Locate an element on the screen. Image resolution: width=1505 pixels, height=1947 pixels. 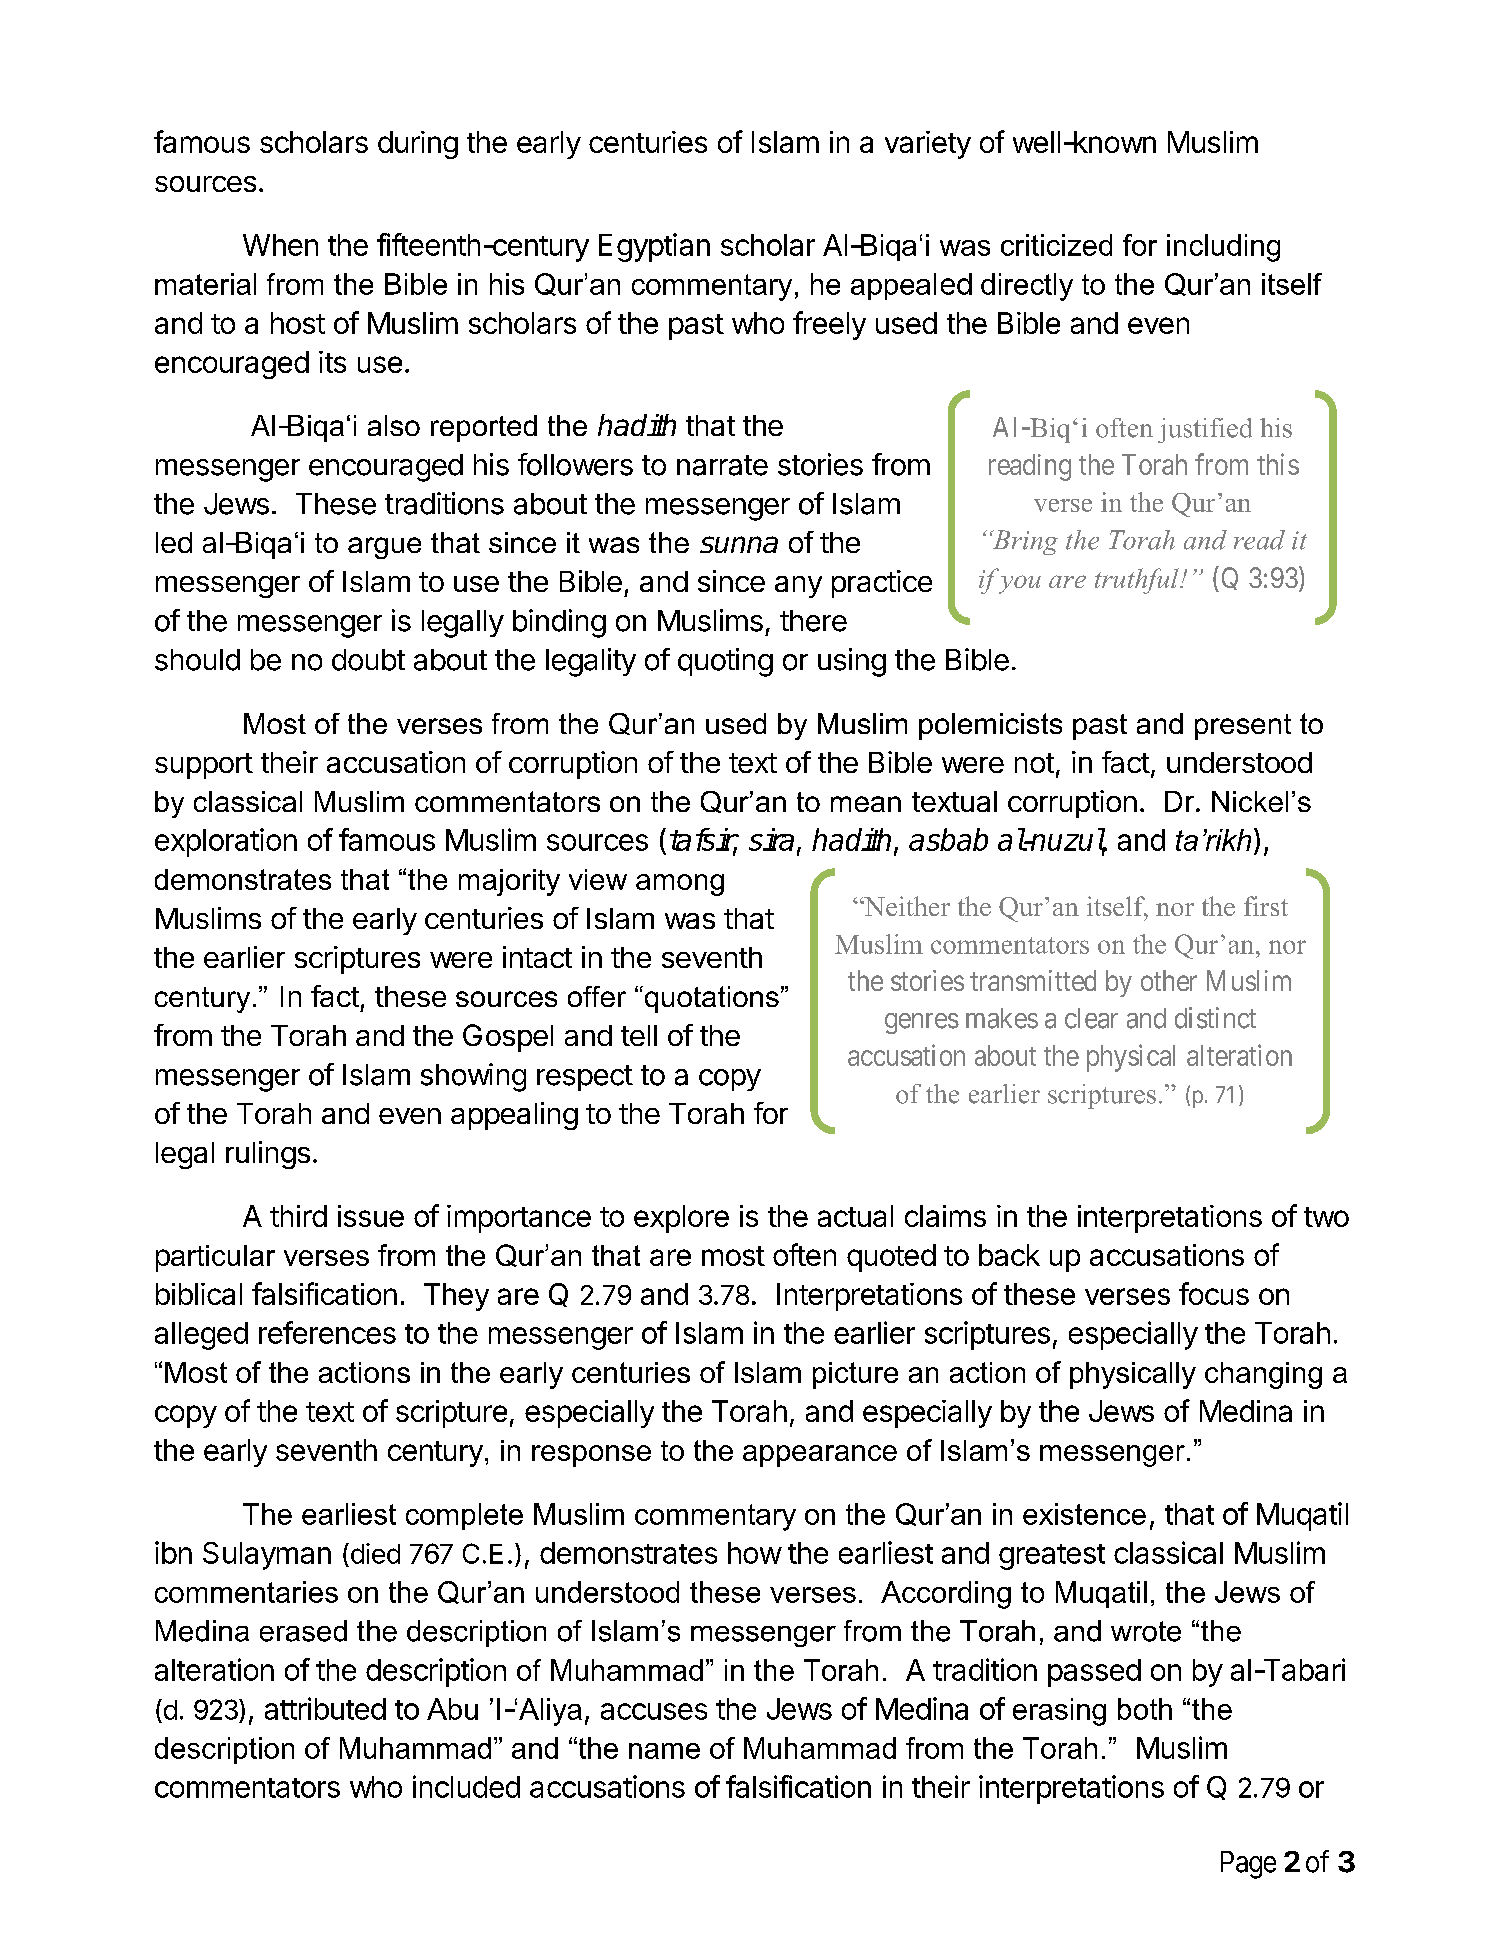
including is located at coordinates (1223, 248).
